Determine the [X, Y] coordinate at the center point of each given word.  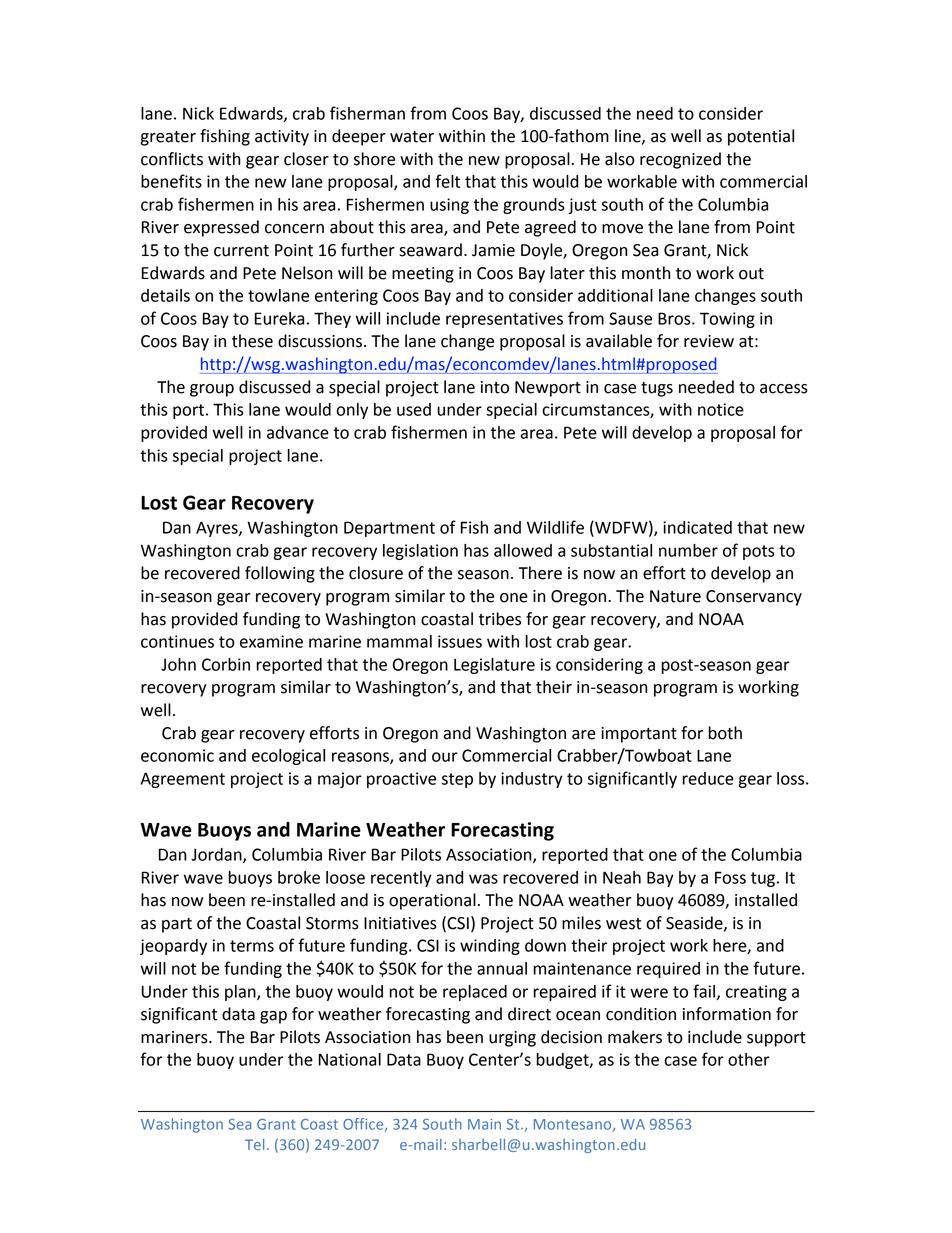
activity [282, 138]
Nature [675, 596]
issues [460, 641]
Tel [254, 1144]
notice [721, 409]
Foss [730, 877]
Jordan [217, 855]
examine [271, 641]
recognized [680, 160]
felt [447, 181]
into [495, 387]
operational [432, 901]
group [212, 390]
